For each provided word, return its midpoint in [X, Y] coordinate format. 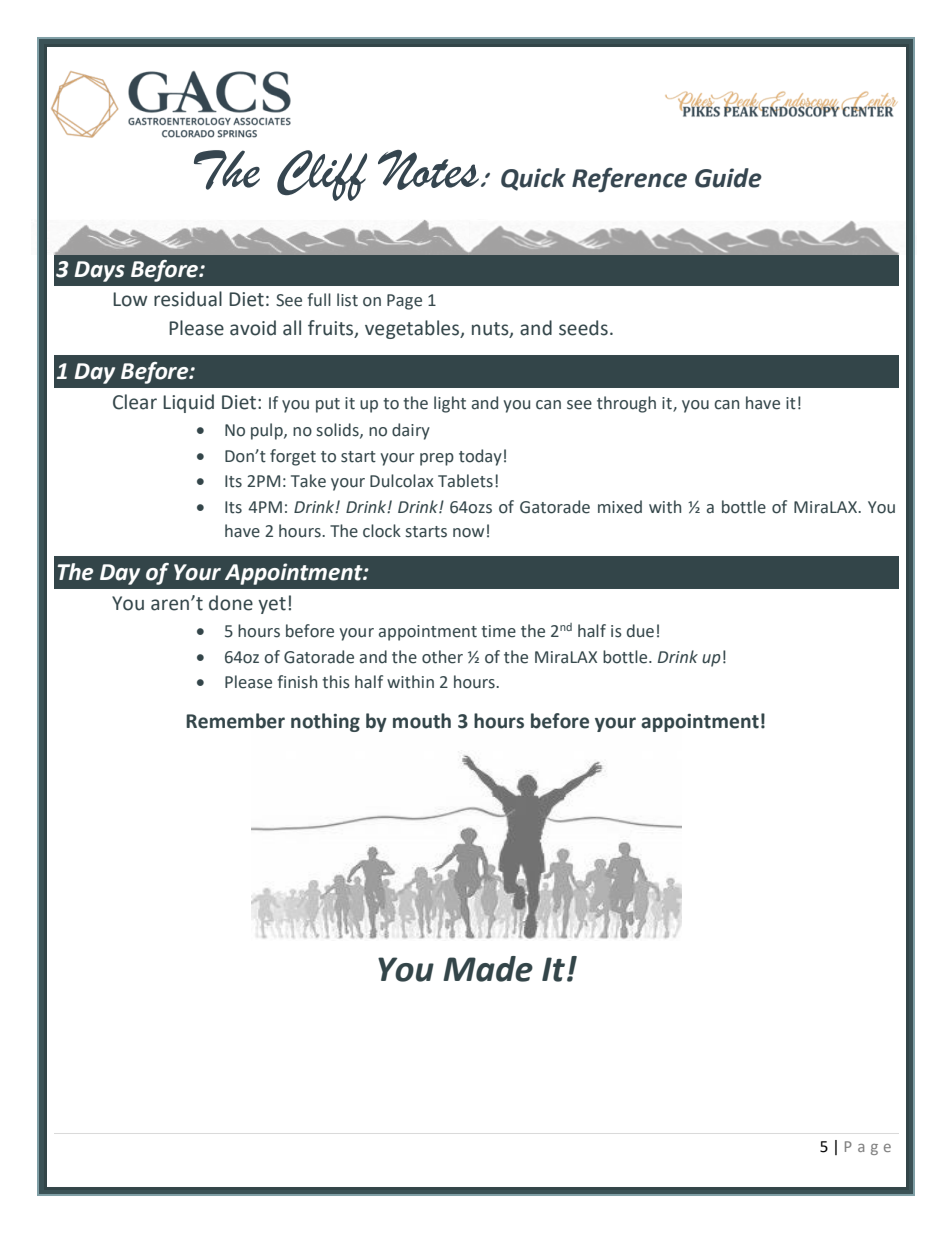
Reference [629, 180]
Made [488, 969]
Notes [428, 170]
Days [100, 271]
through [626, 404]
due [640, 631]
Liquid [188, 403]
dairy [411, 431]
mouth [422, 721]
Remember [235, 721]
